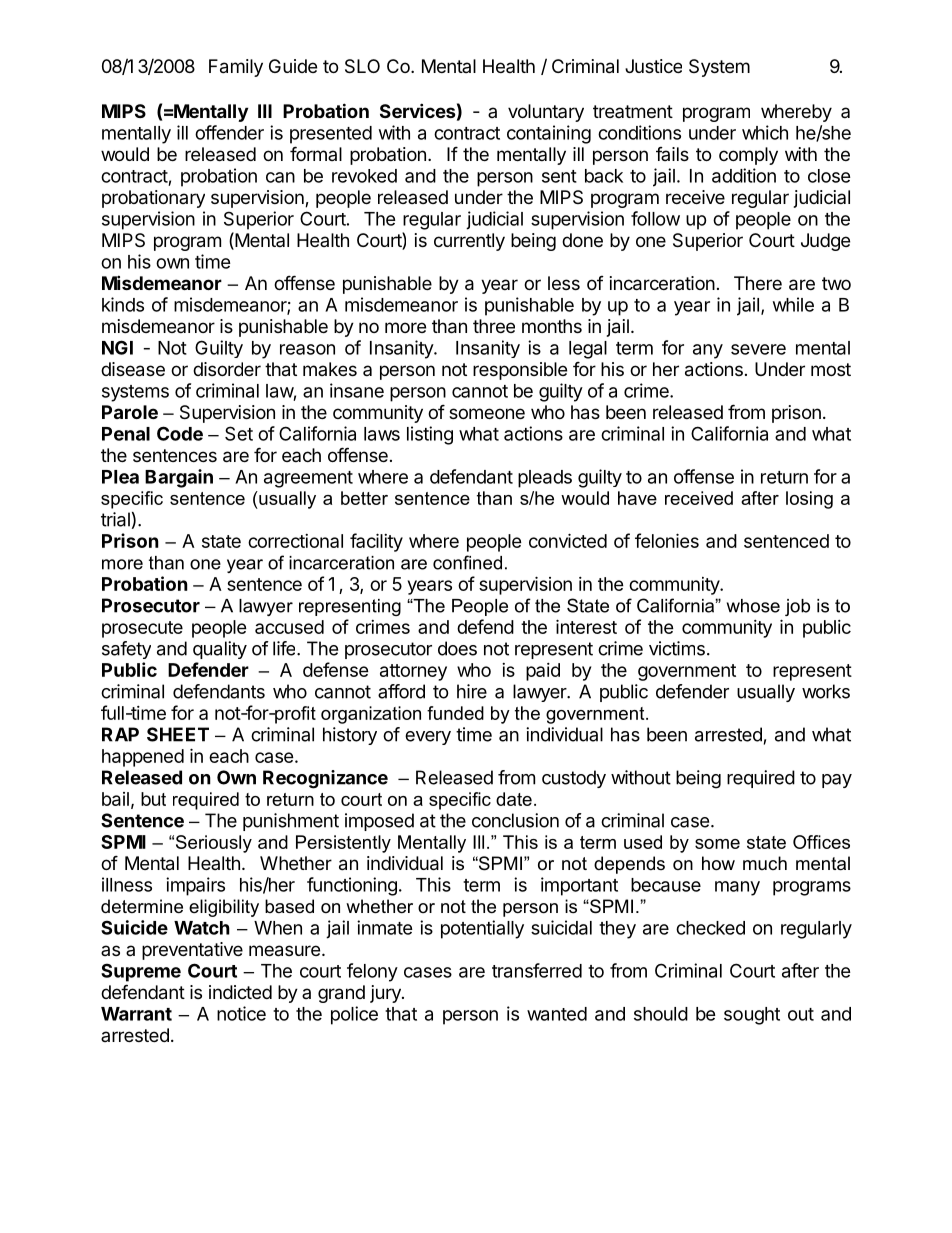 This page has height=1233, width=952. Describe the element at coordinates (115, 519) in the page. I see `trial` at that location.
